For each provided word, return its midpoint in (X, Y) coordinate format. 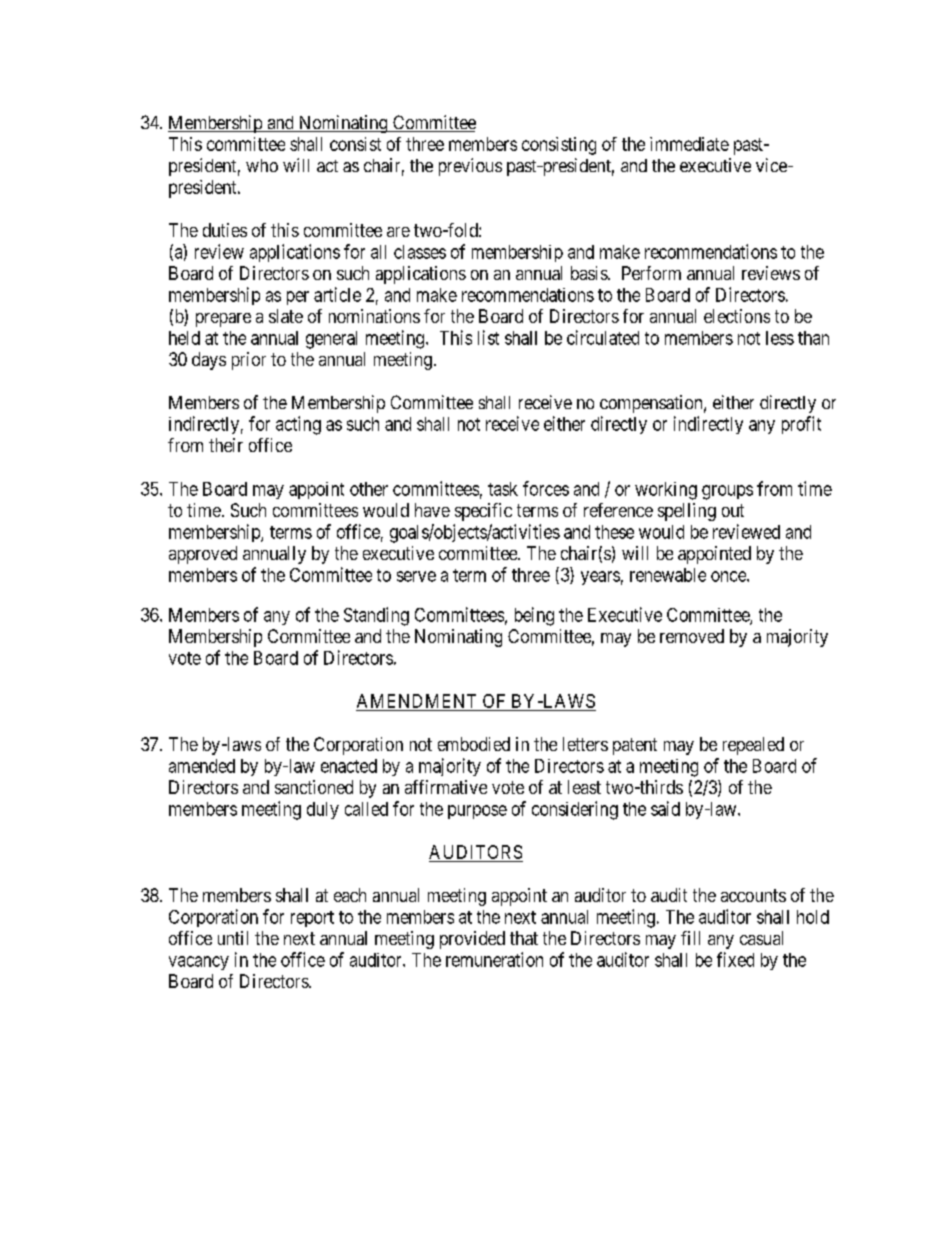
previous (470, 167)
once (729, 576)
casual (761, 938)
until (233, 938)
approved (203, 555)
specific (483, 512)
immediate (689, 144)
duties (225, 230)
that (524, 938)
